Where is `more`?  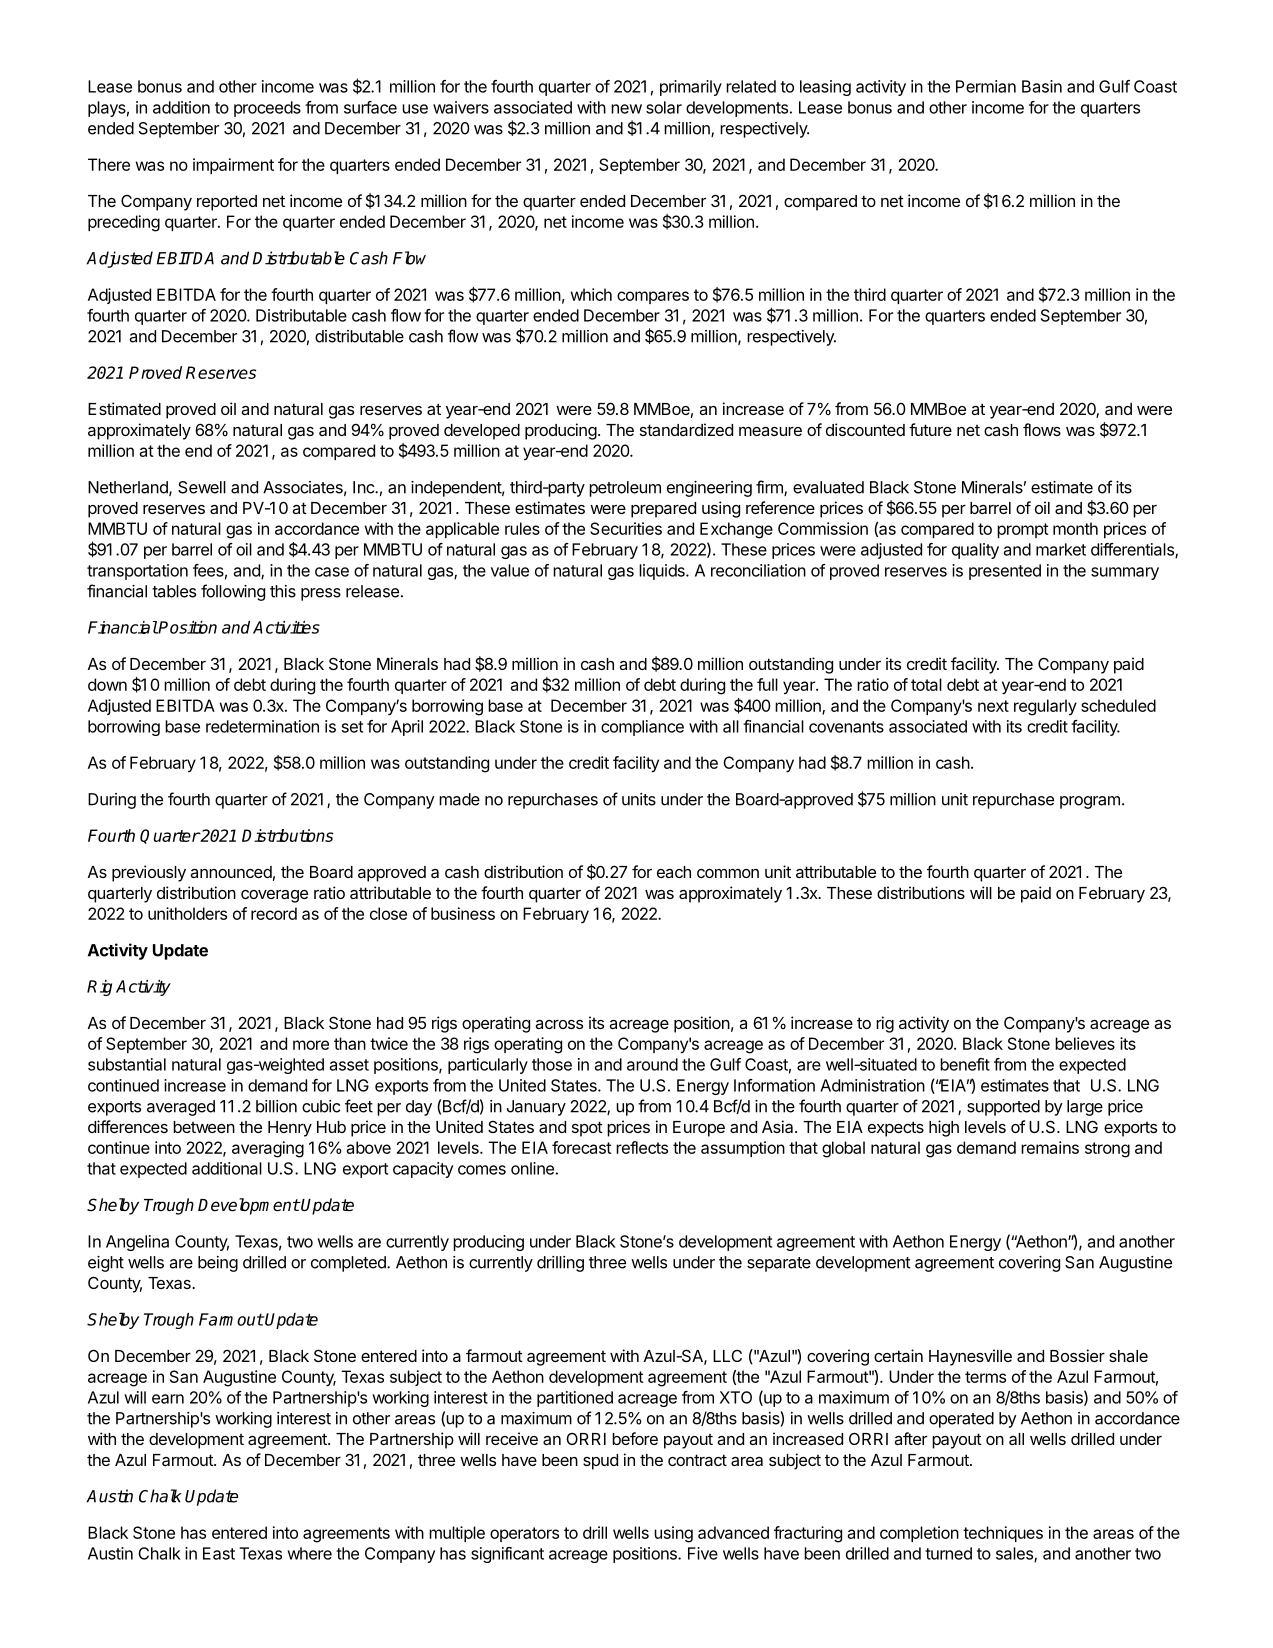 more is located at coordinates (311, 1045).
